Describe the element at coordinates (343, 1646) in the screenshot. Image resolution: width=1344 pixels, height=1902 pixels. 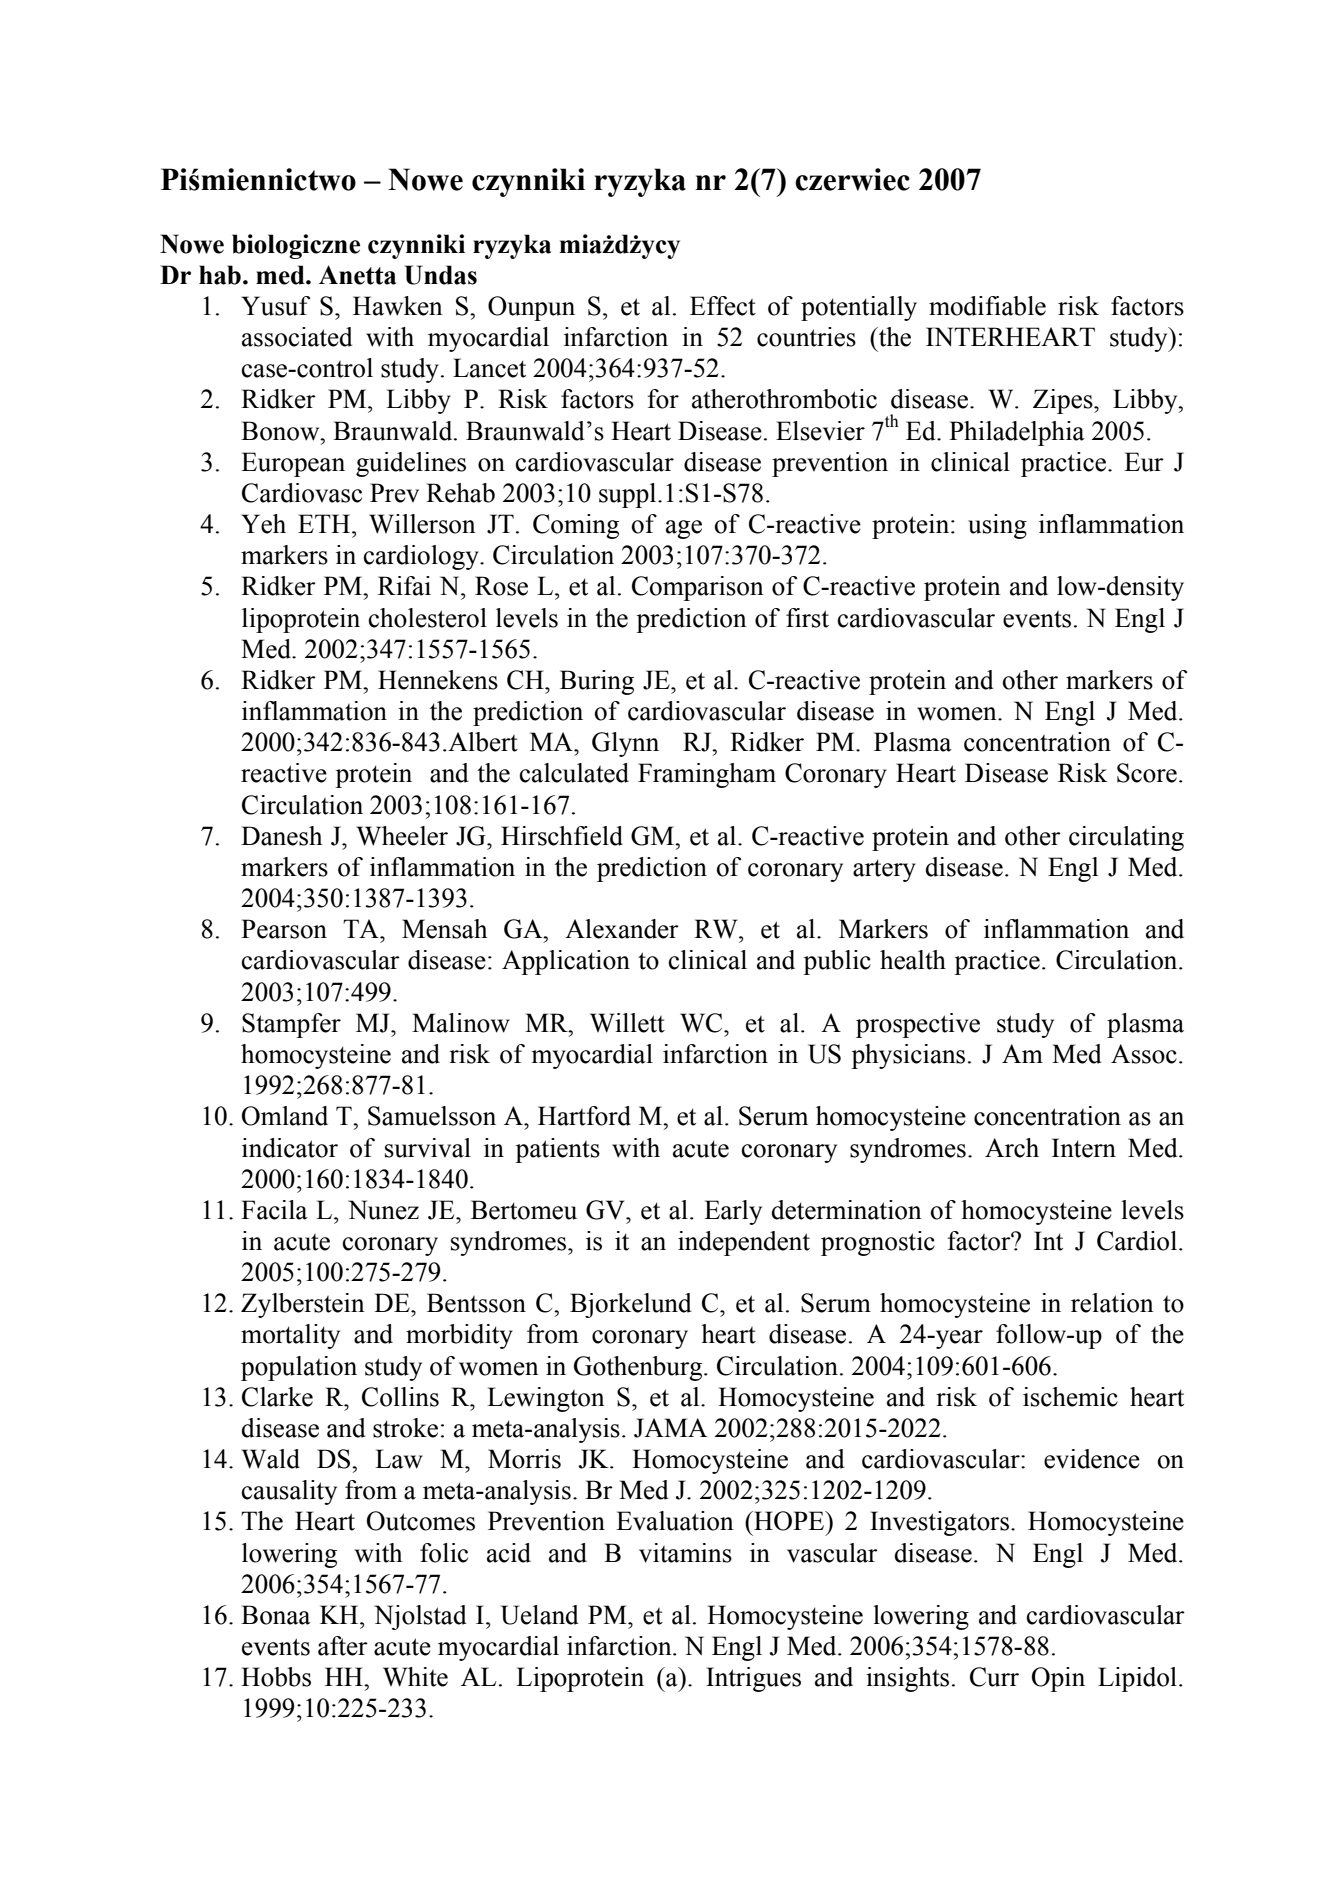
I see `after` at that location.
